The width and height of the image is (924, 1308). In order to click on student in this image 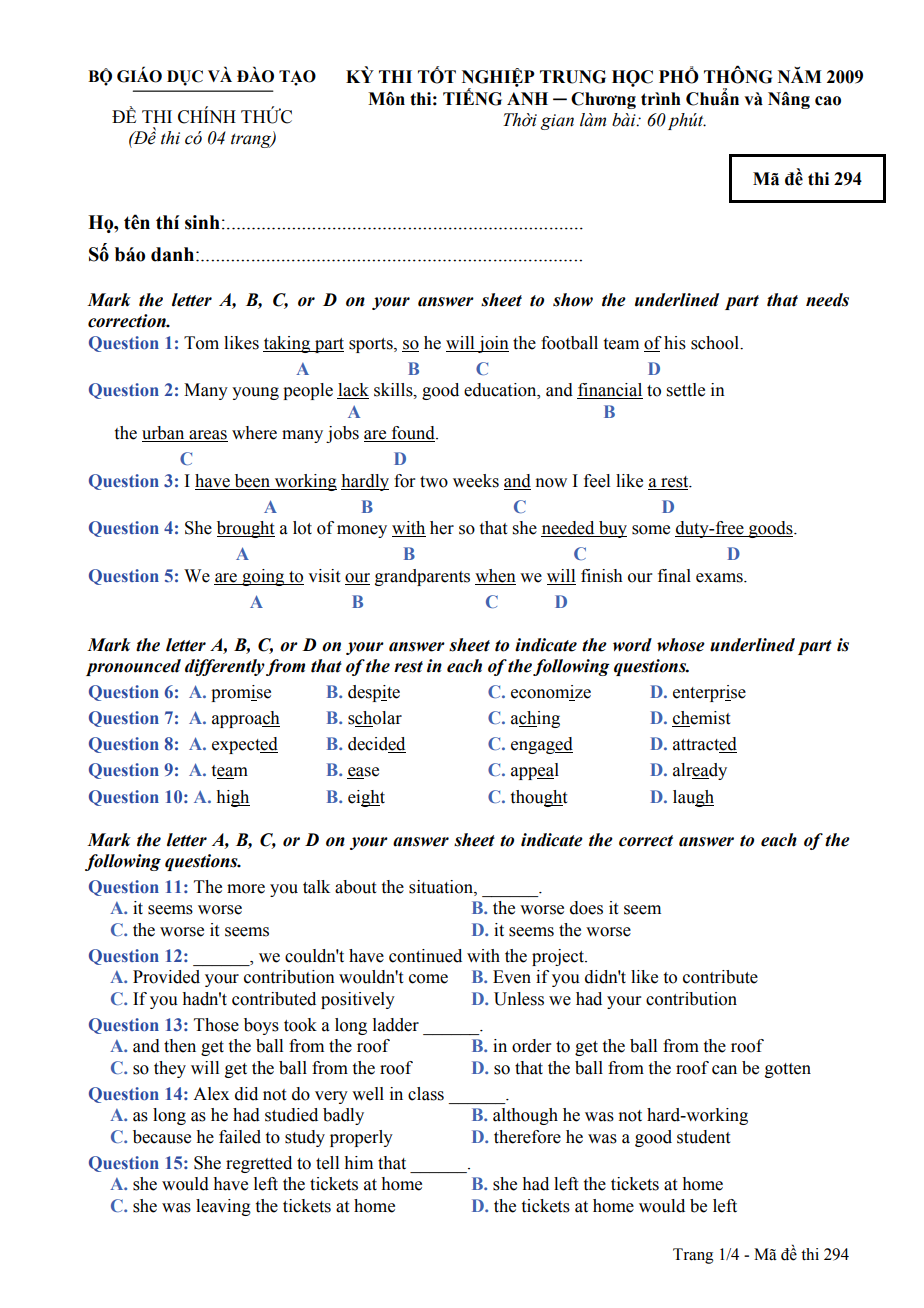, I will do `click(703, 1137)`.
